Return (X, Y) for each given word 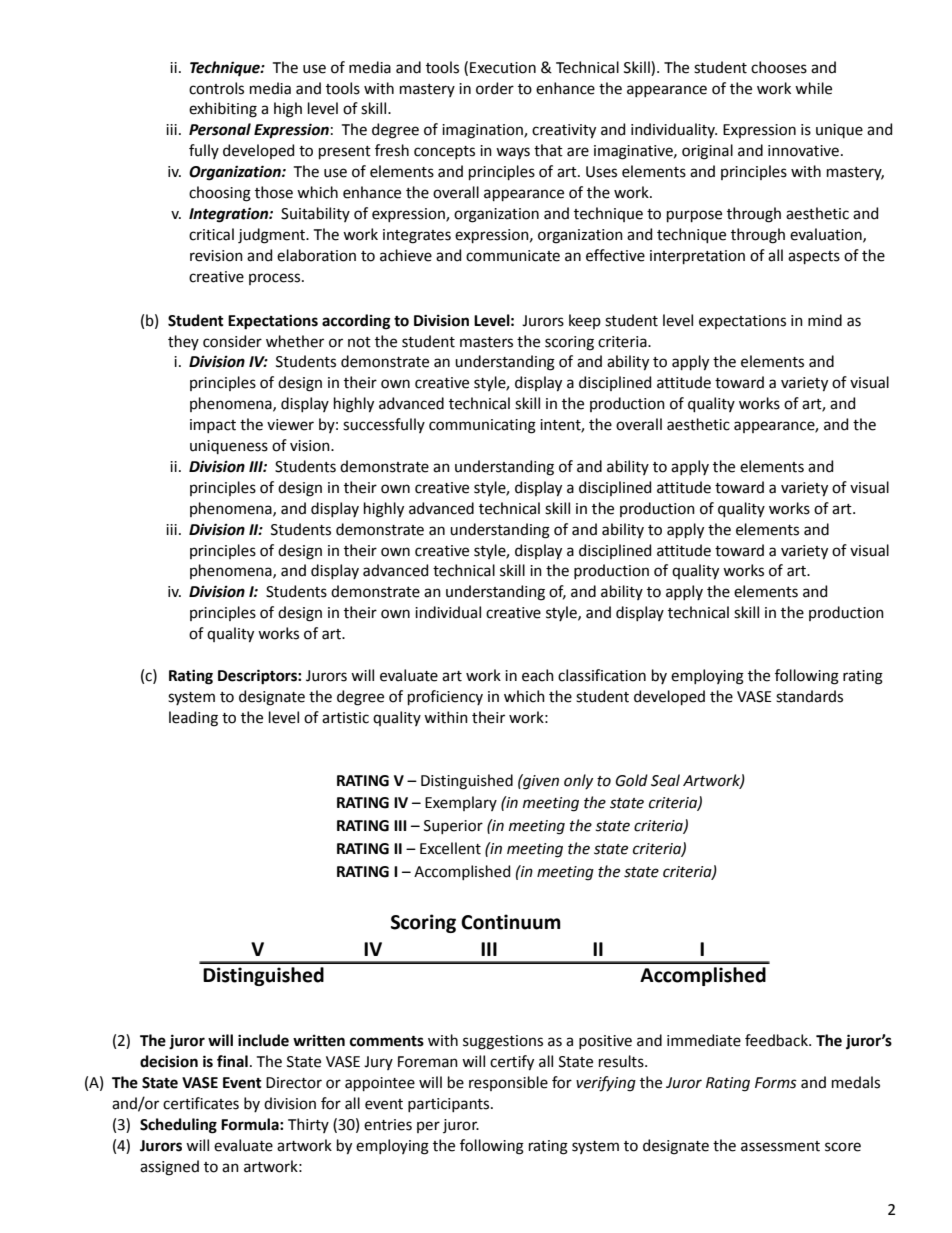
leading (193, 719)
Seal (665, 780)
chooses (779, 67)
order (495, 88)
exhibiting (223, 110)
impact (213, 426)
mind (825, 320)
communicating (482, 426)
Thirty (308, 1125)
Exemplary (461, 803)
